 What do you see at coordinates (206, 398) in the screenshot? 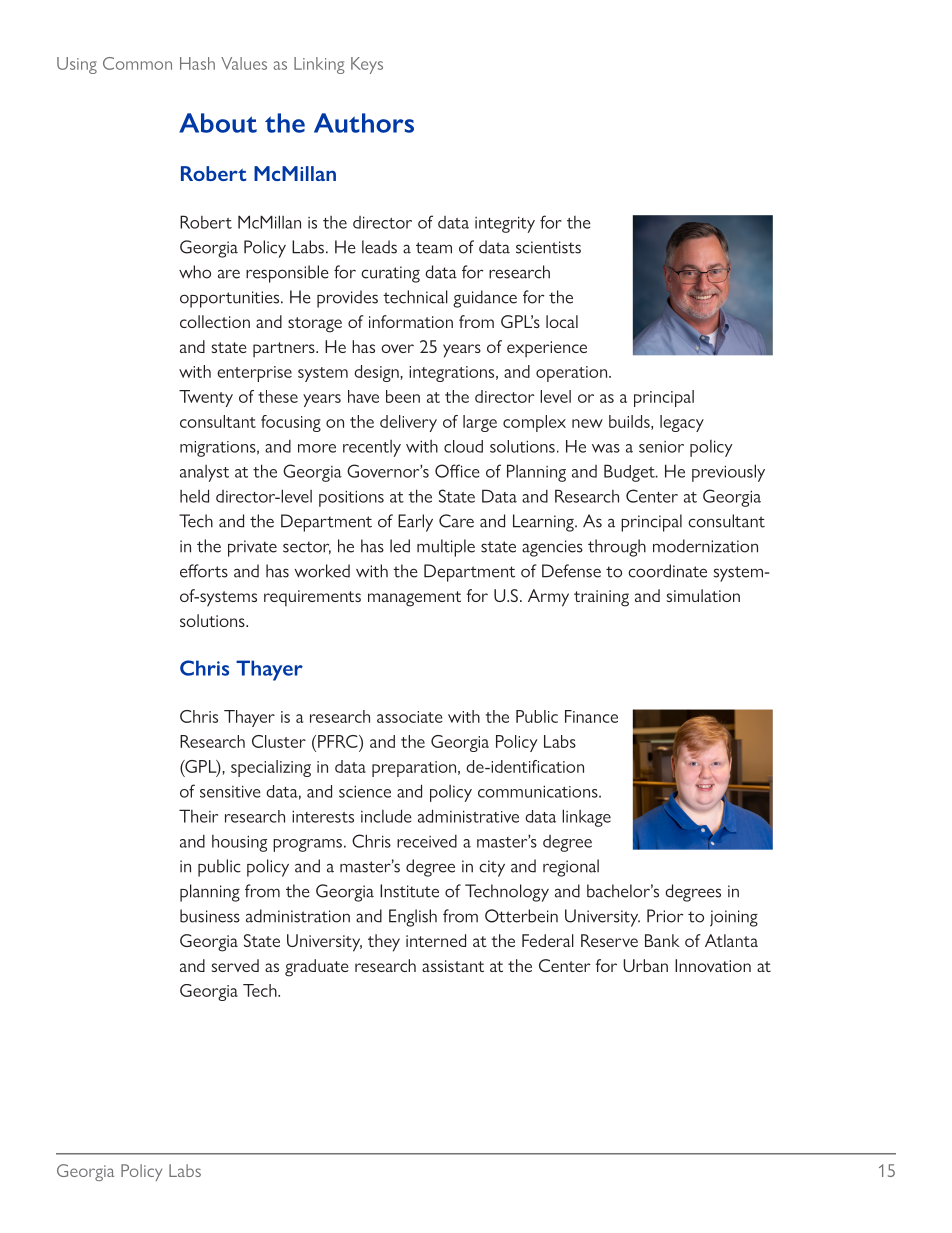
I see `Twenty` at bounding box center [206, 398].
